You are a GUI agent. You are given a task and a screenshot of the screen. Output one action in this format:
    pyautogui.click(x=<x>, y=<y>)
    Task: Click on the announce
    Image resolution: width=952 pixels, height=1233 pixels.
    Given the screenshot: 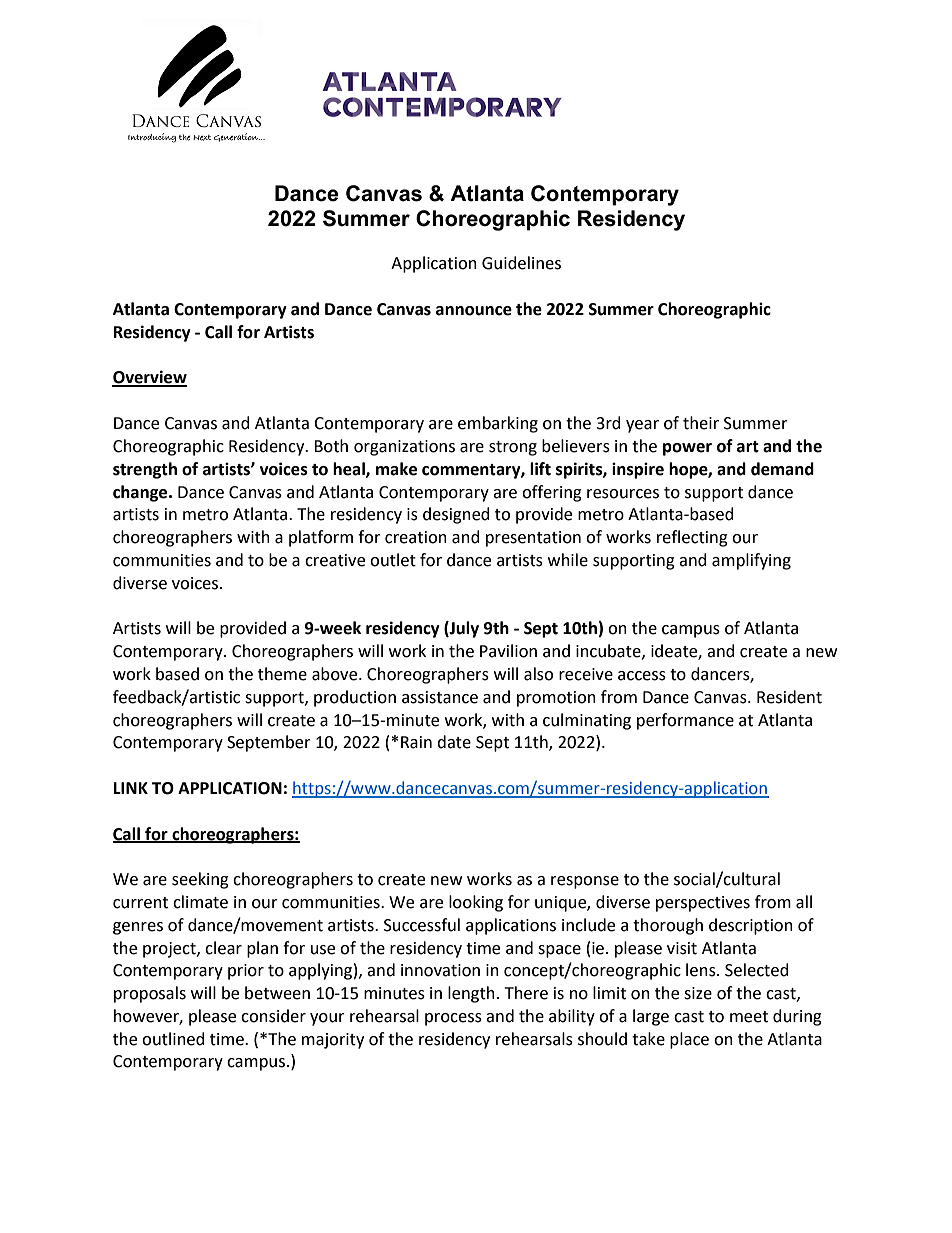 What is the action you would take?
    pyautogui.click(x=474, y=311)
